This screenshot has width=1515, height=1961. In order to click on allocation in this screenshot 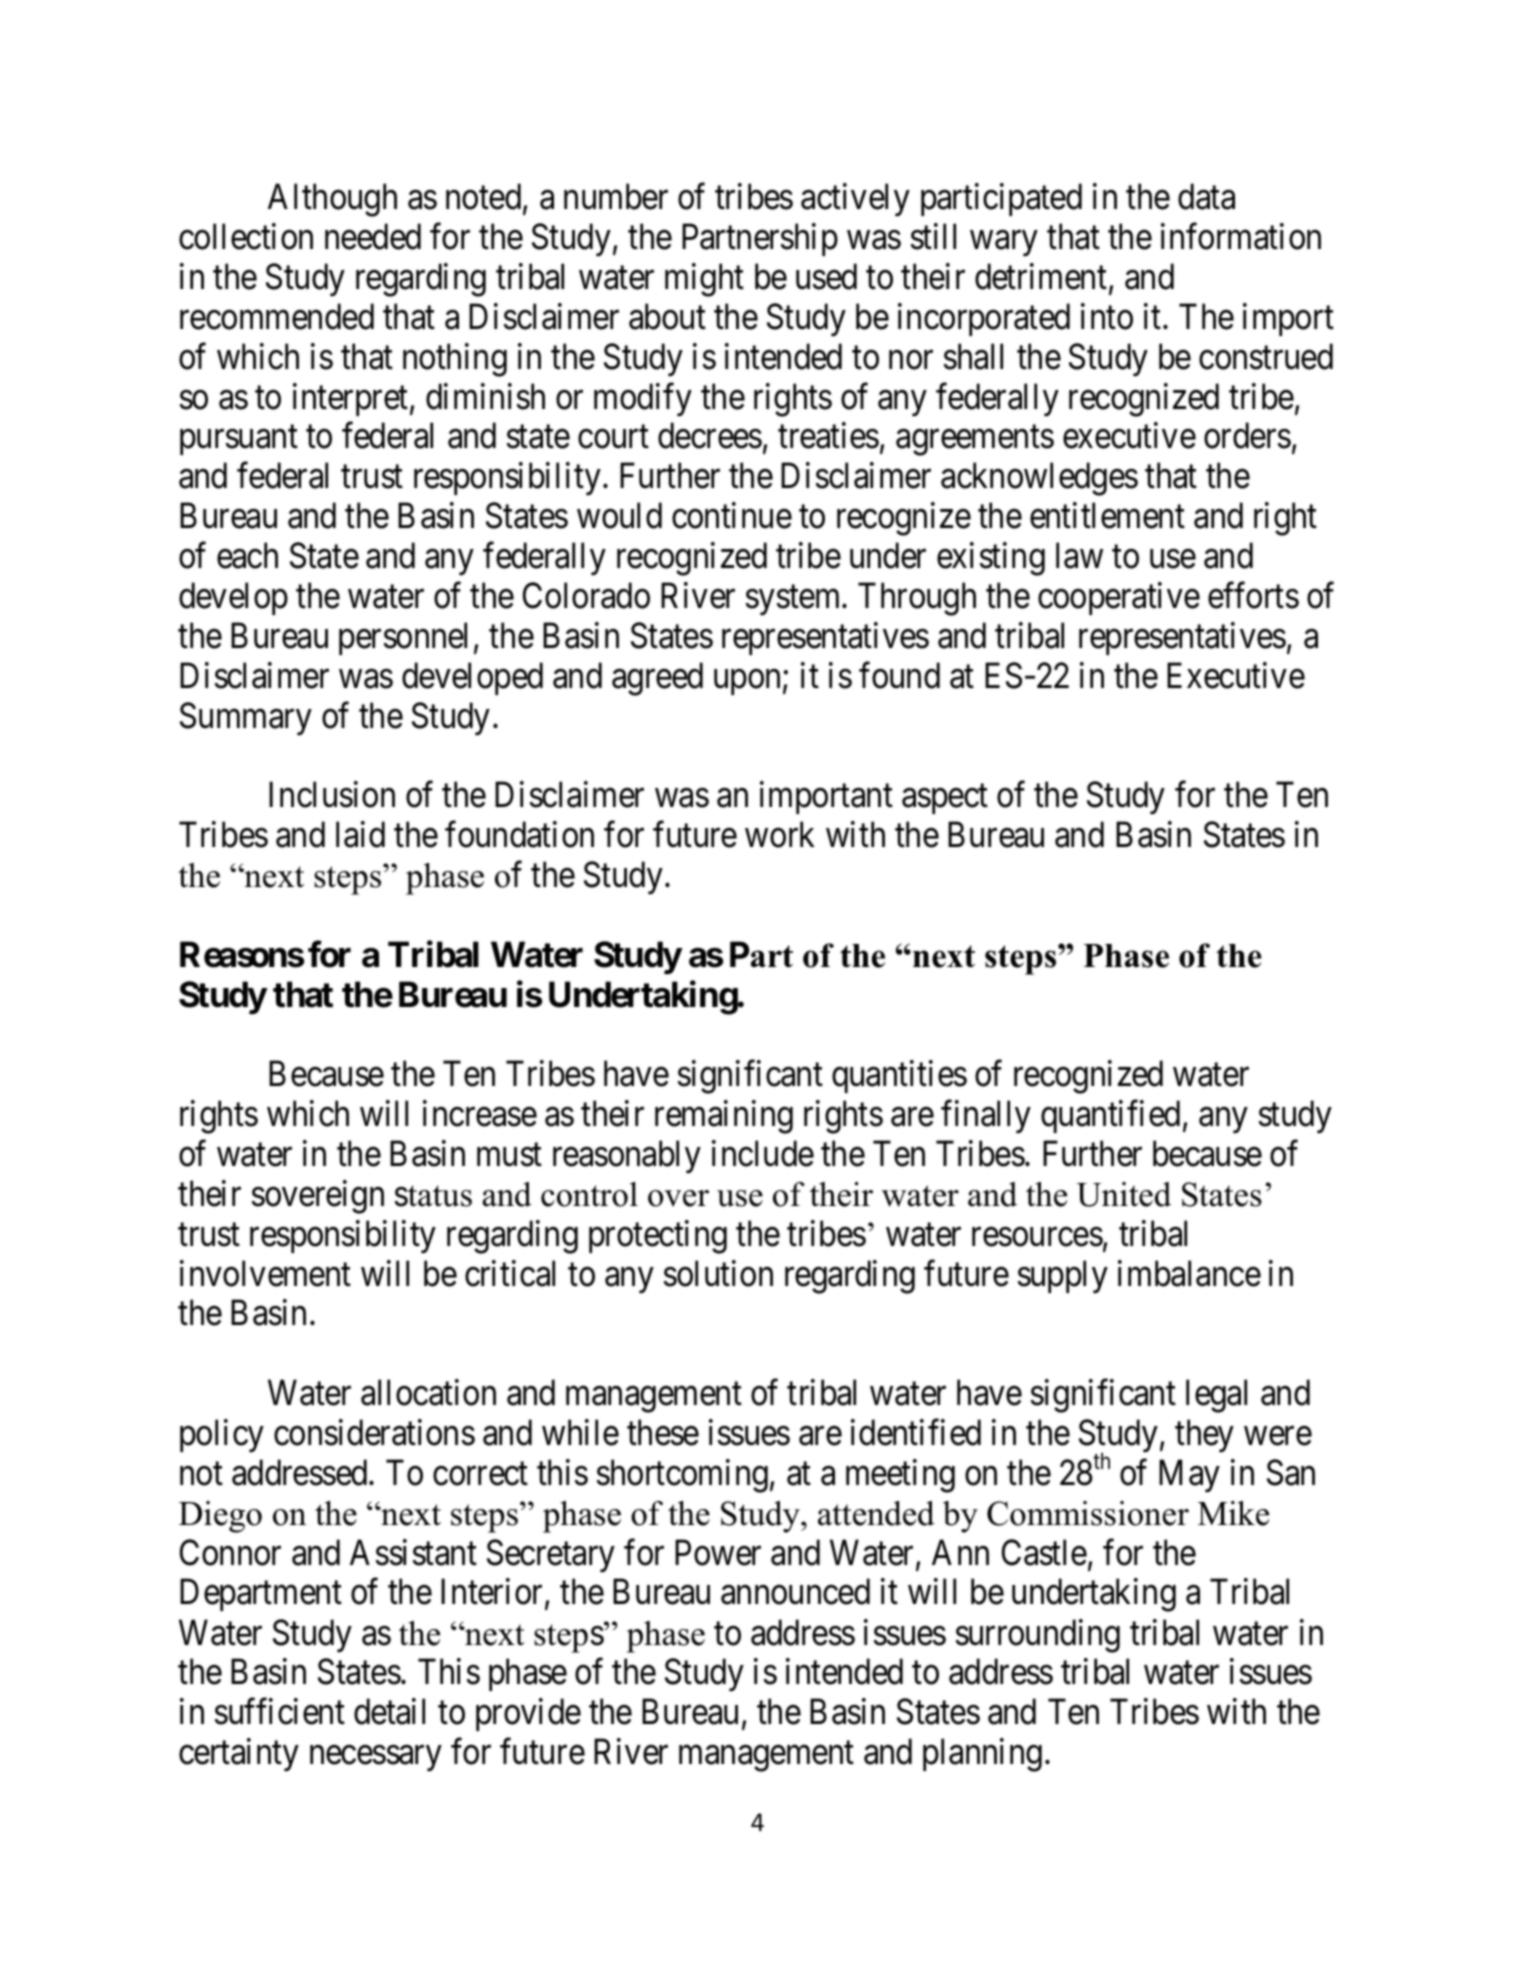, I will do `click(428, 1393)`.
